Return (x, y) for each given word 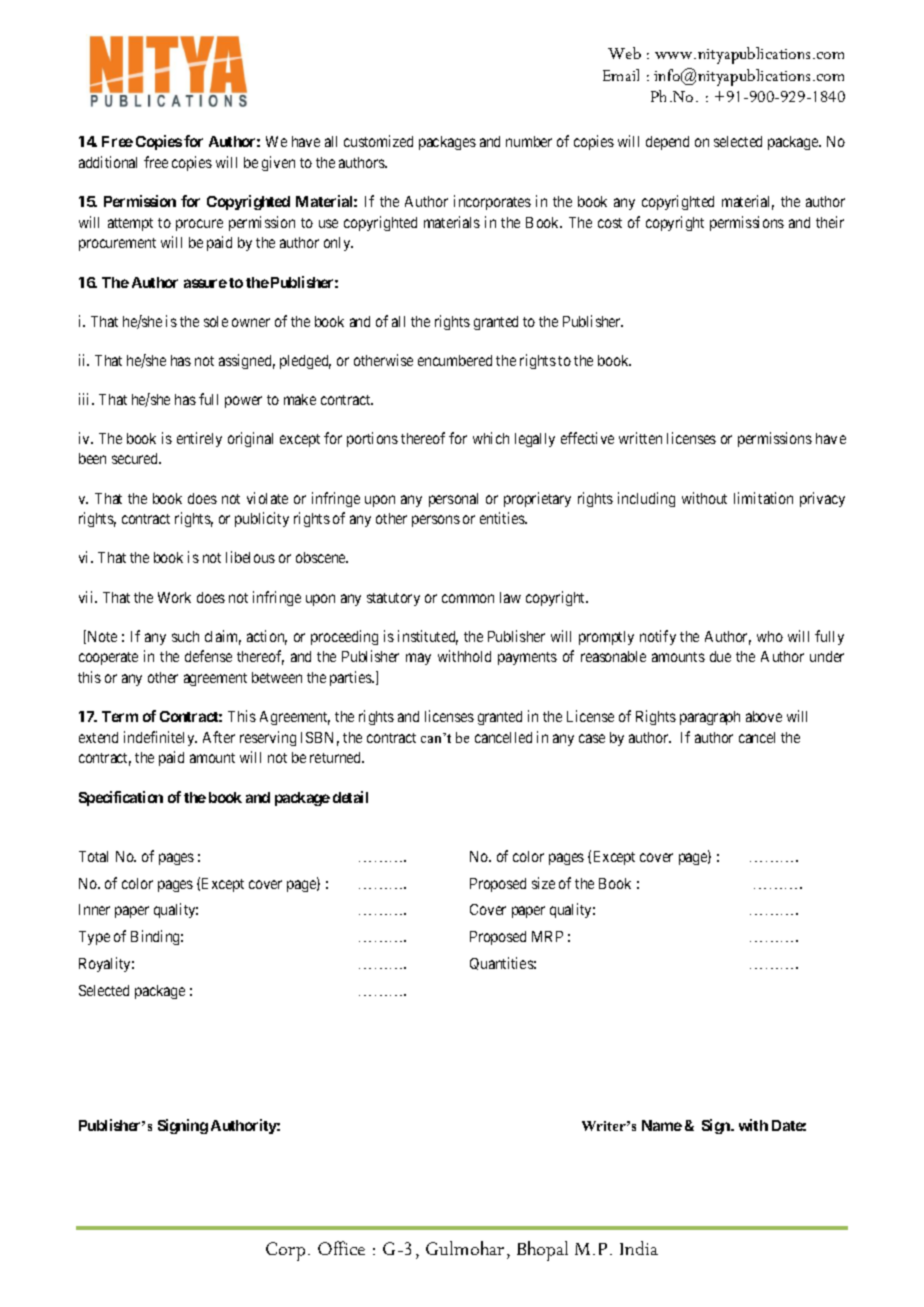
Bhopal (542, 1251)
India (639, 1248)
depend (667, 143)
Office (341, 1248)
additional (108, 162)
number (529, 141)
